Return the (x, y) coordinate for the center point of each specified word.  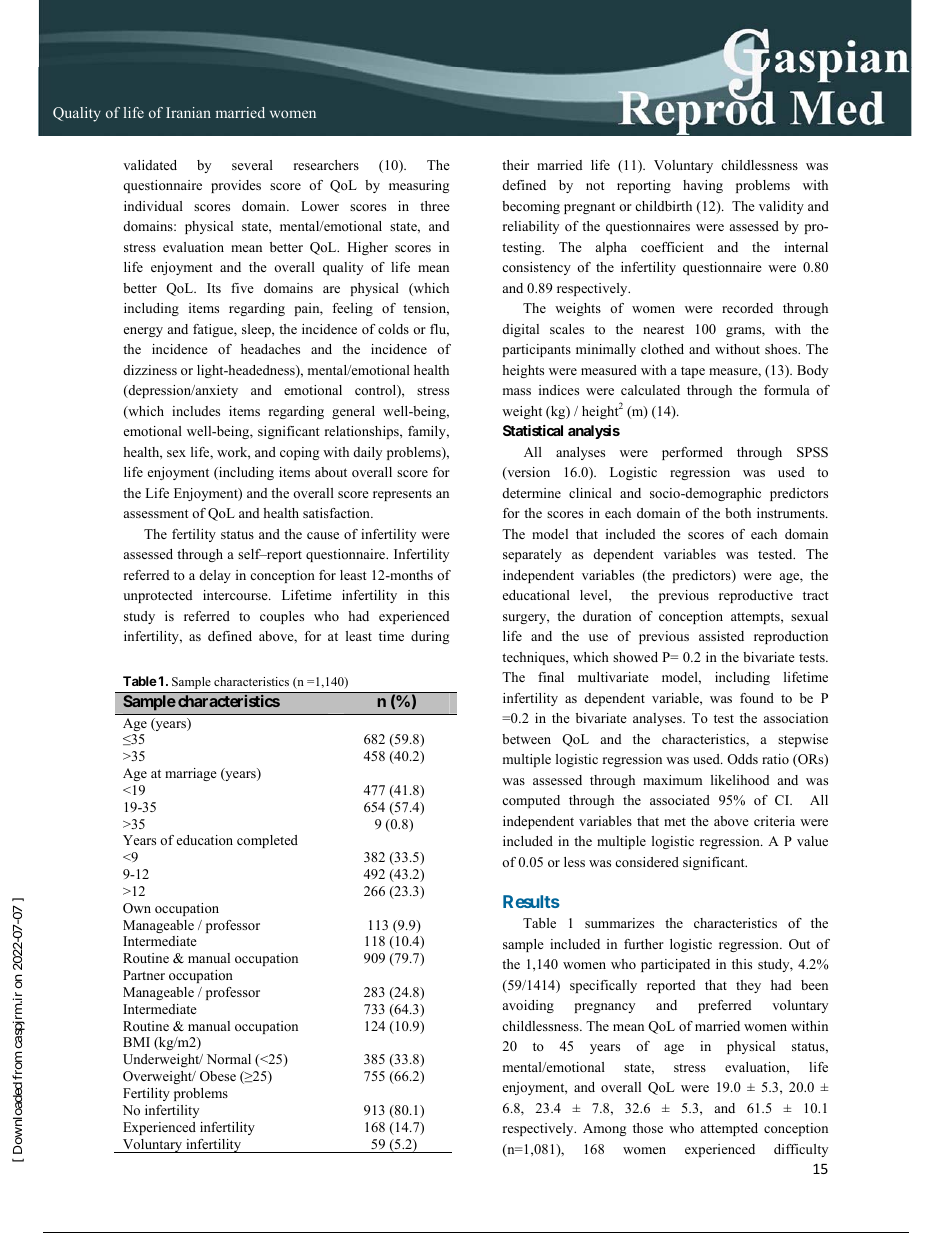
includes (196, 411)
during (430, 637)
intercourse (236, 595)
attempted (729, 1129)
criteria (774, 821)
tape (693, 372)
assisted (721, 636)
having (703, 186)
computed (531, 801)
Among (604, 1129)
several (252, 165)
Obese (218, 1076)
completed (267, 841)
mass (517, 391)
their (515, 165)
